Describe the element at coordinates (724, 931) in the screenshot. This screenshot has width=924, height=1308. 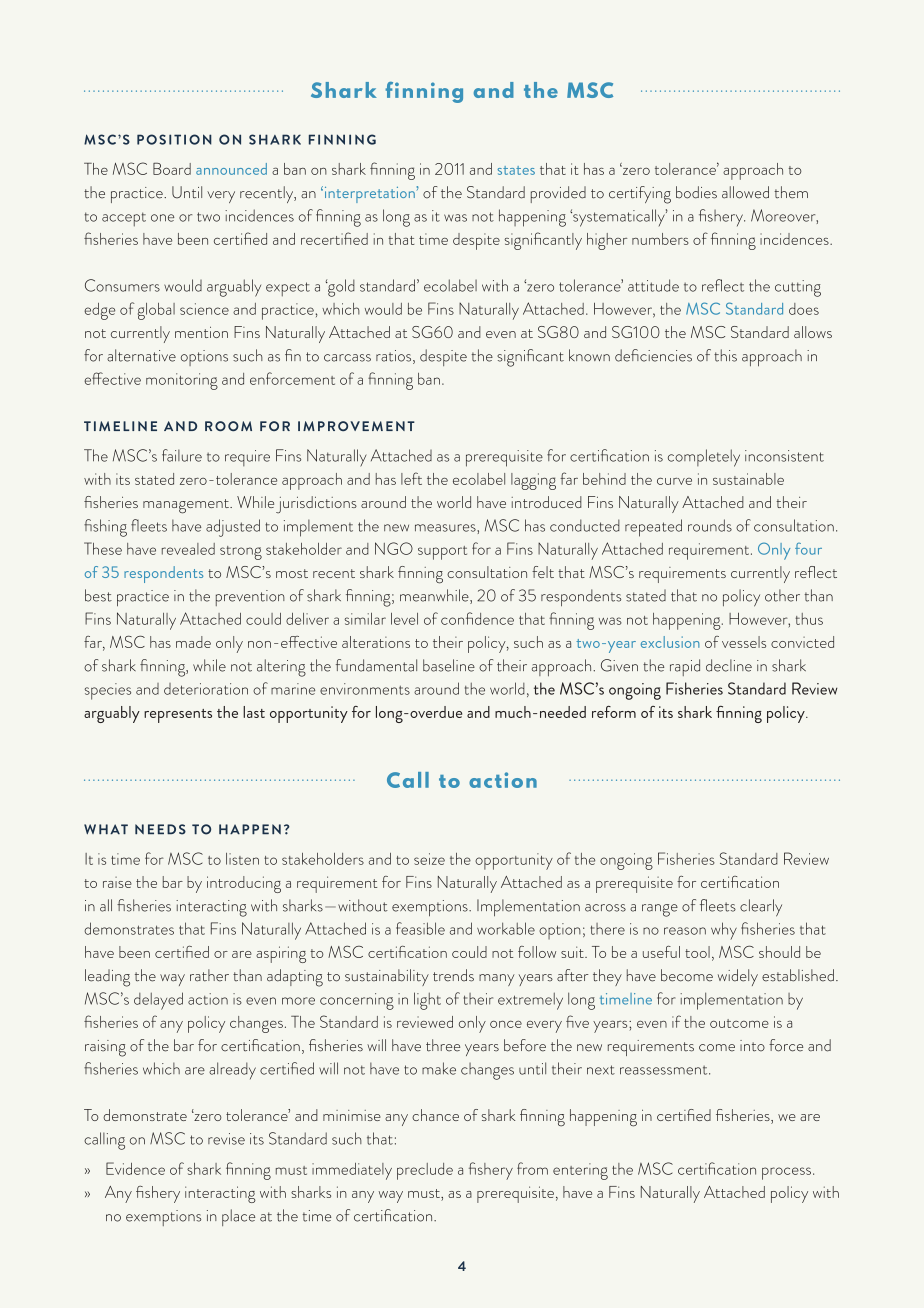
I see `why` at that location.
